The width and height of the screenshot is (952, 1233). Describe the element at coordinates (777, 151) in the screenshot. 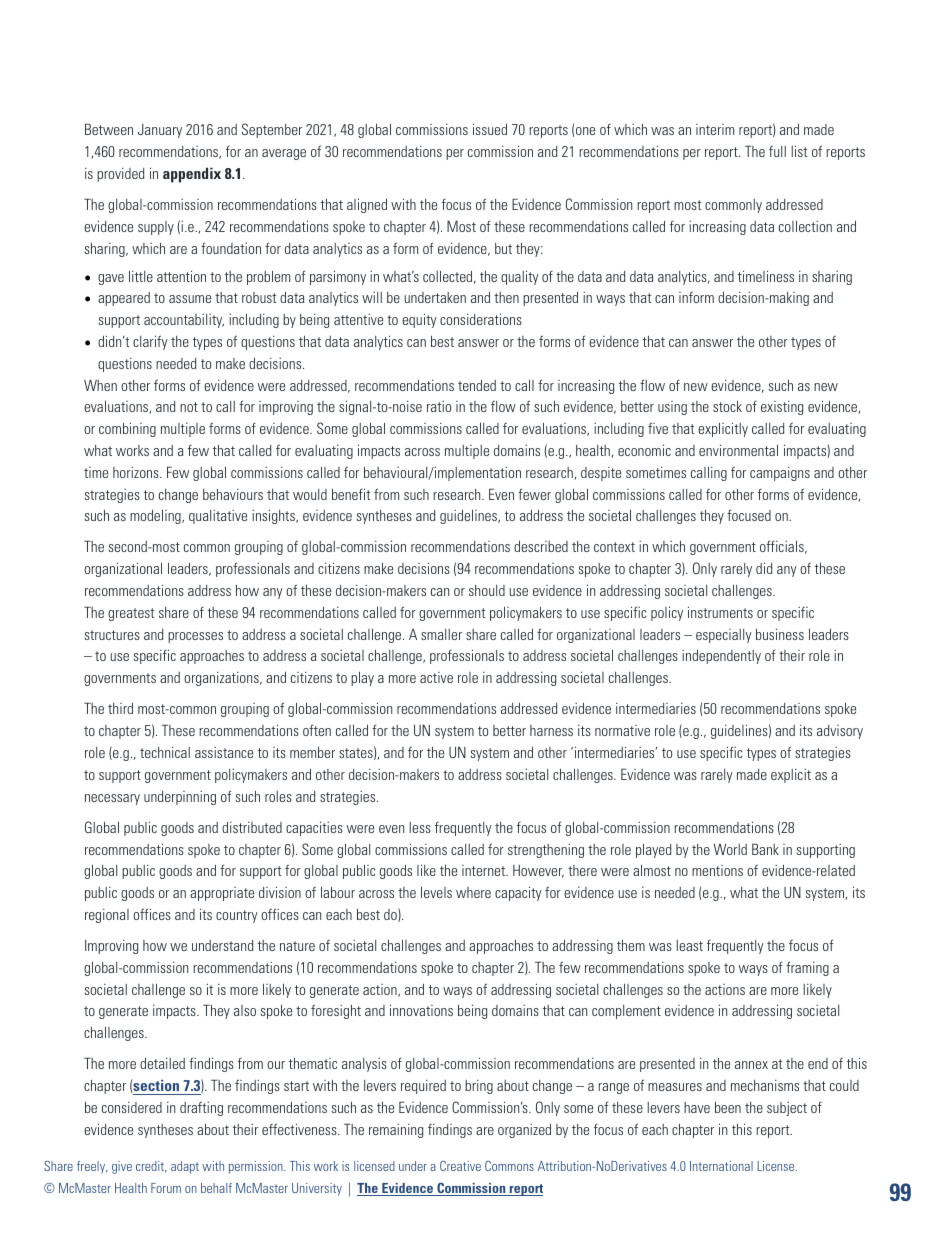

I see `full` at that location.
